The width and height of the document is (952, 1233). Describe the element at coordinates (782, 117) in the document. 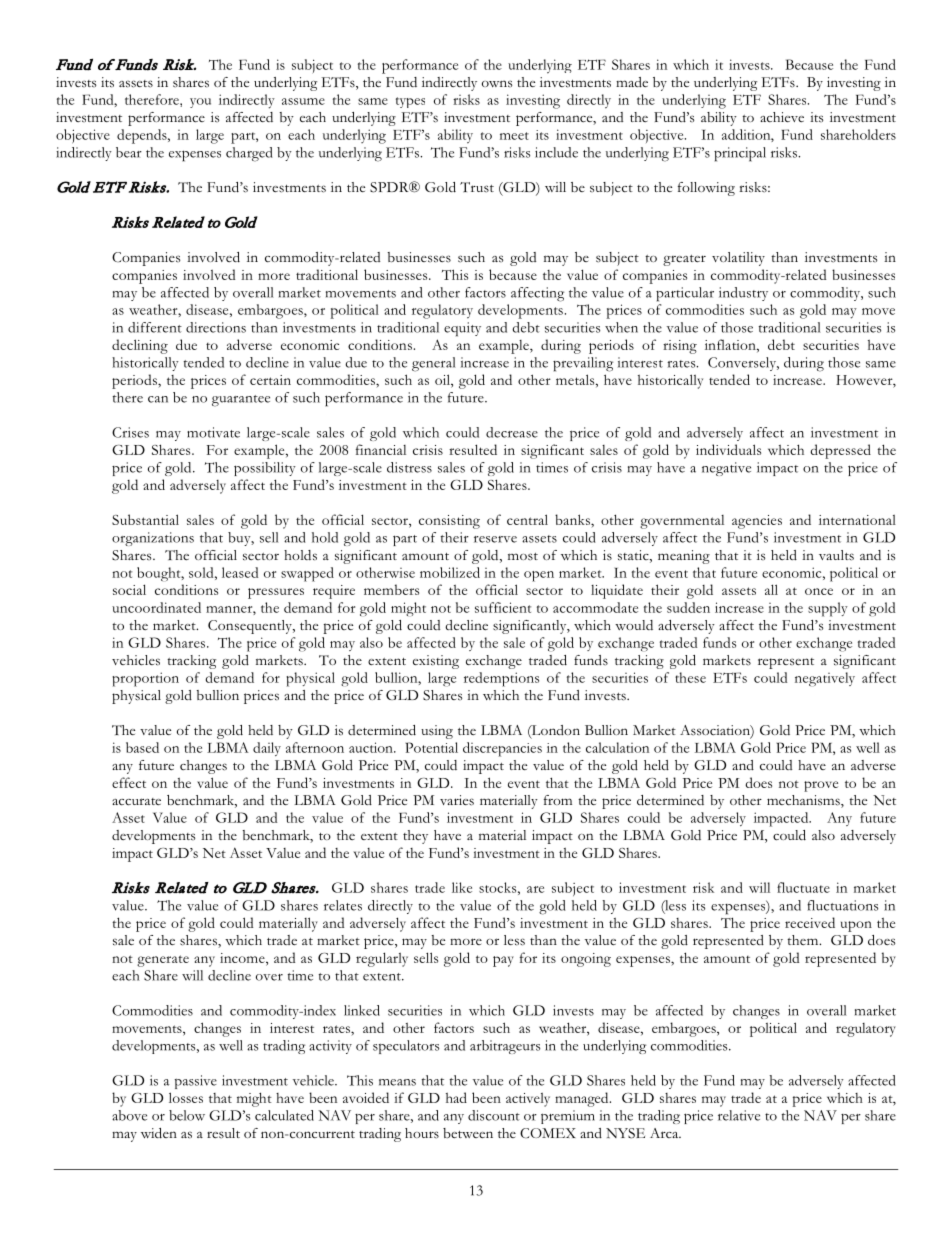

I see `achieve` at that location.
